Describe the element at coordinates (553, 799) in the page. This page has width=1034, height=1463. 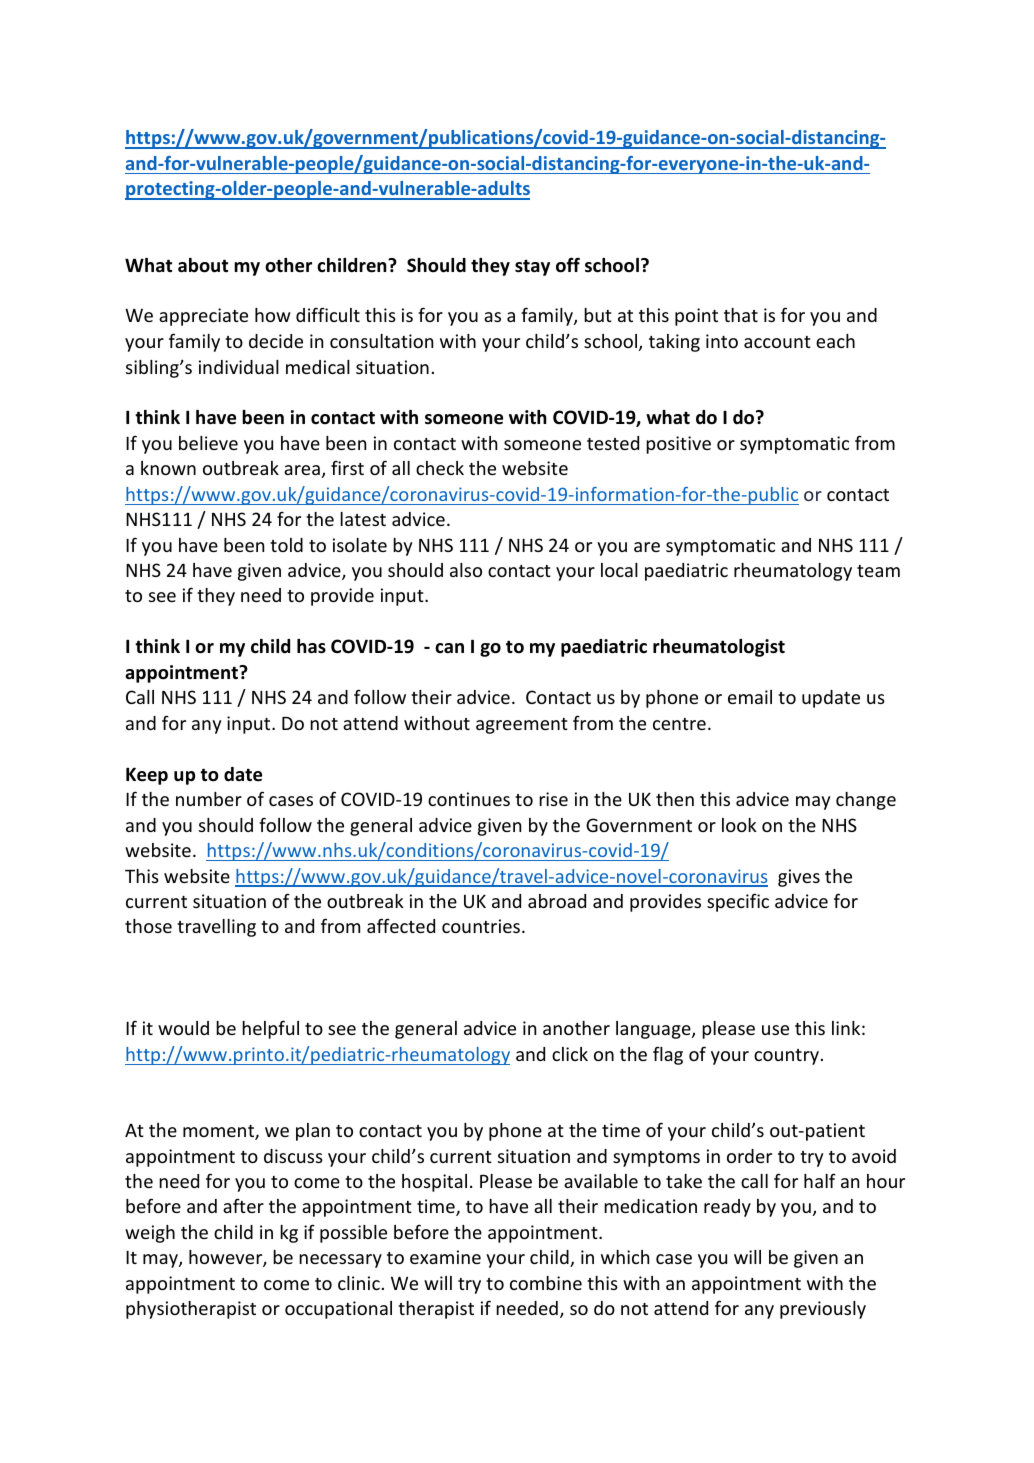
I see `rise` at that location.
